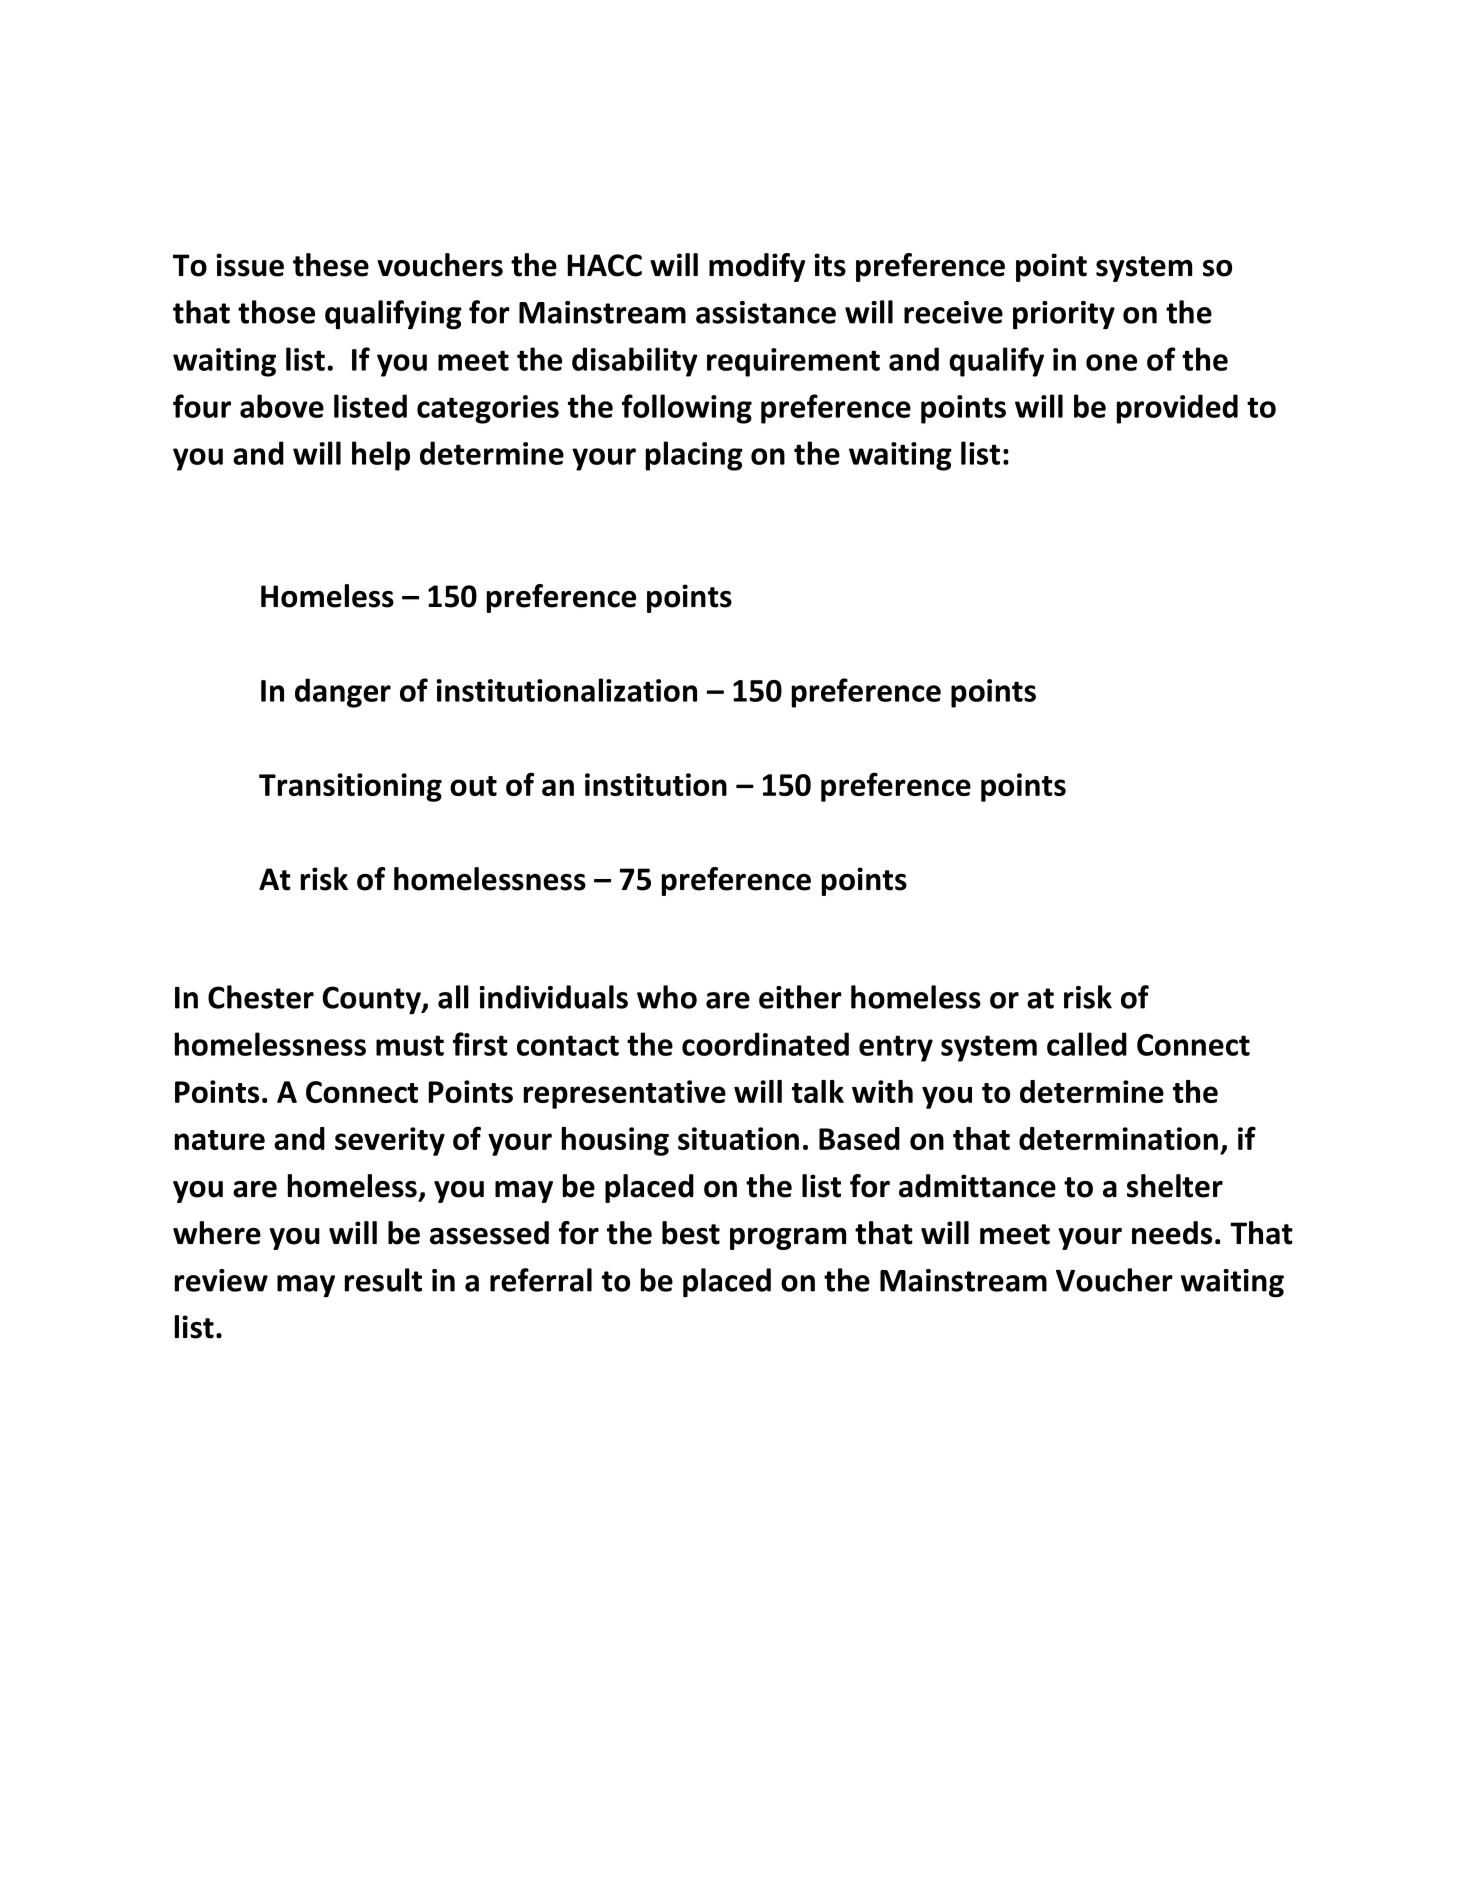 This image has height=1900, width=1468. I want to click on assistance, so click(766, 312).
